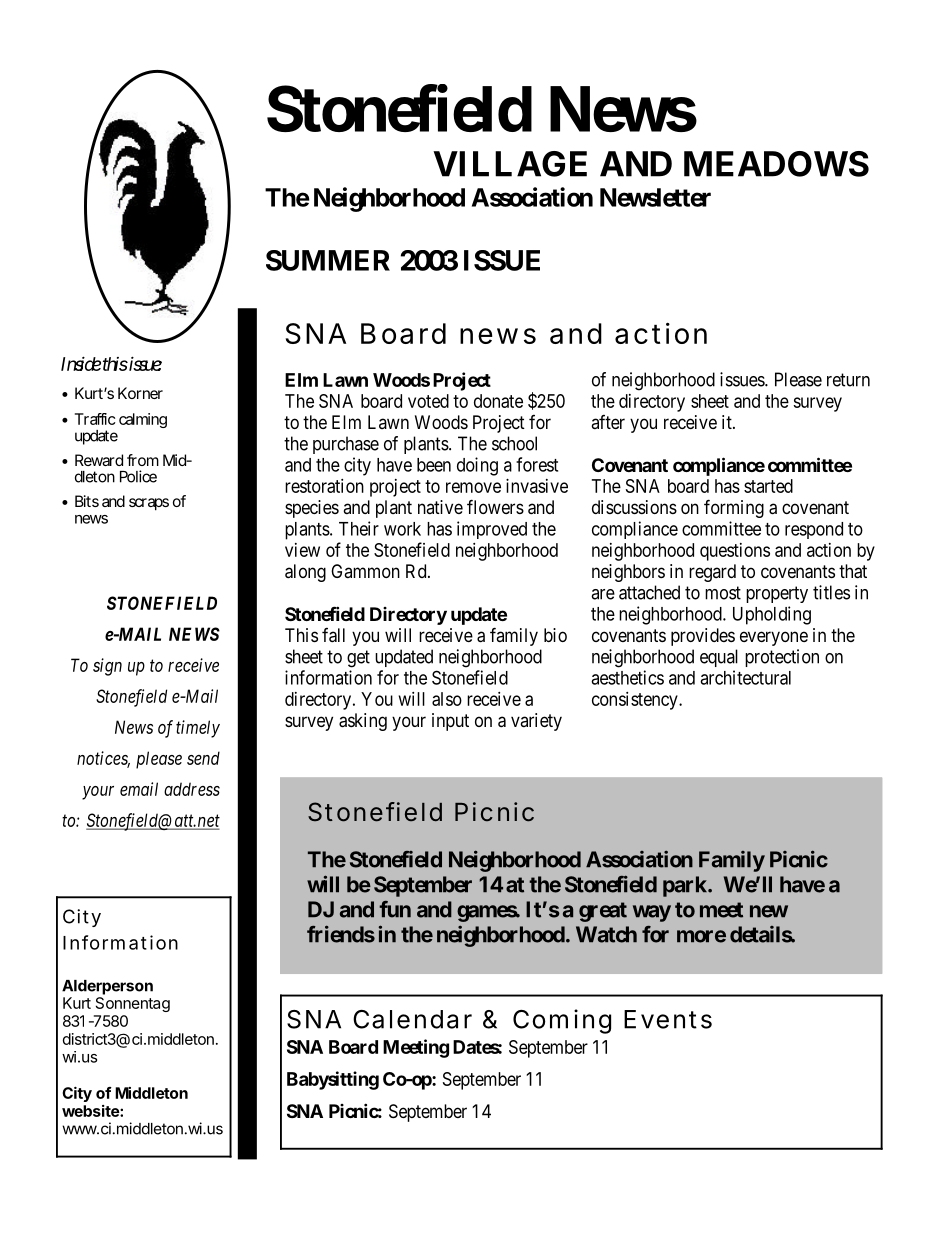  What do you see at coordinates (555, 635) in the page?
I see `bio` at bounding box center [555, 635].
